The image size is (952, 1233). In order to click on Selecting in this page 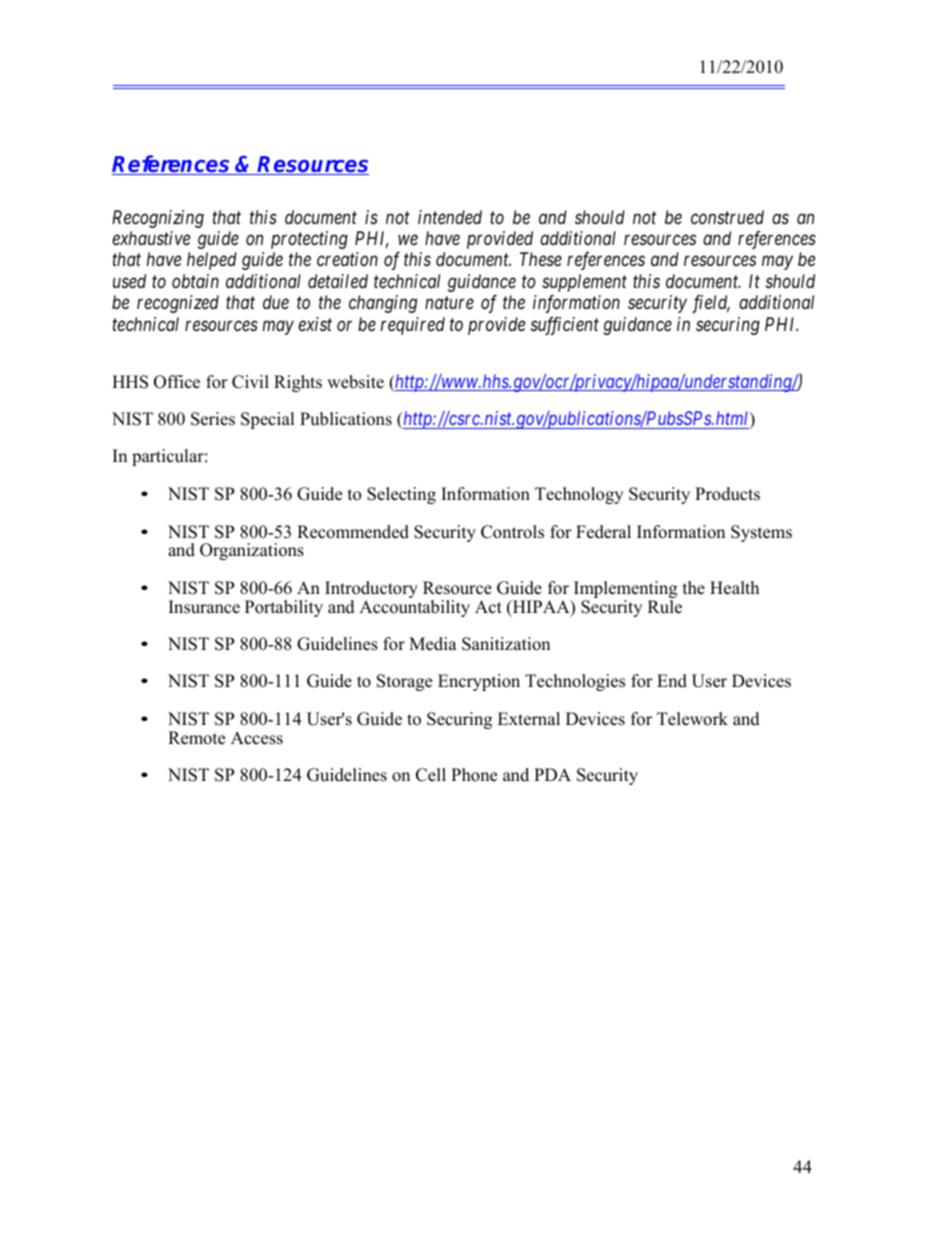, I will do `click(401, 495)`.
